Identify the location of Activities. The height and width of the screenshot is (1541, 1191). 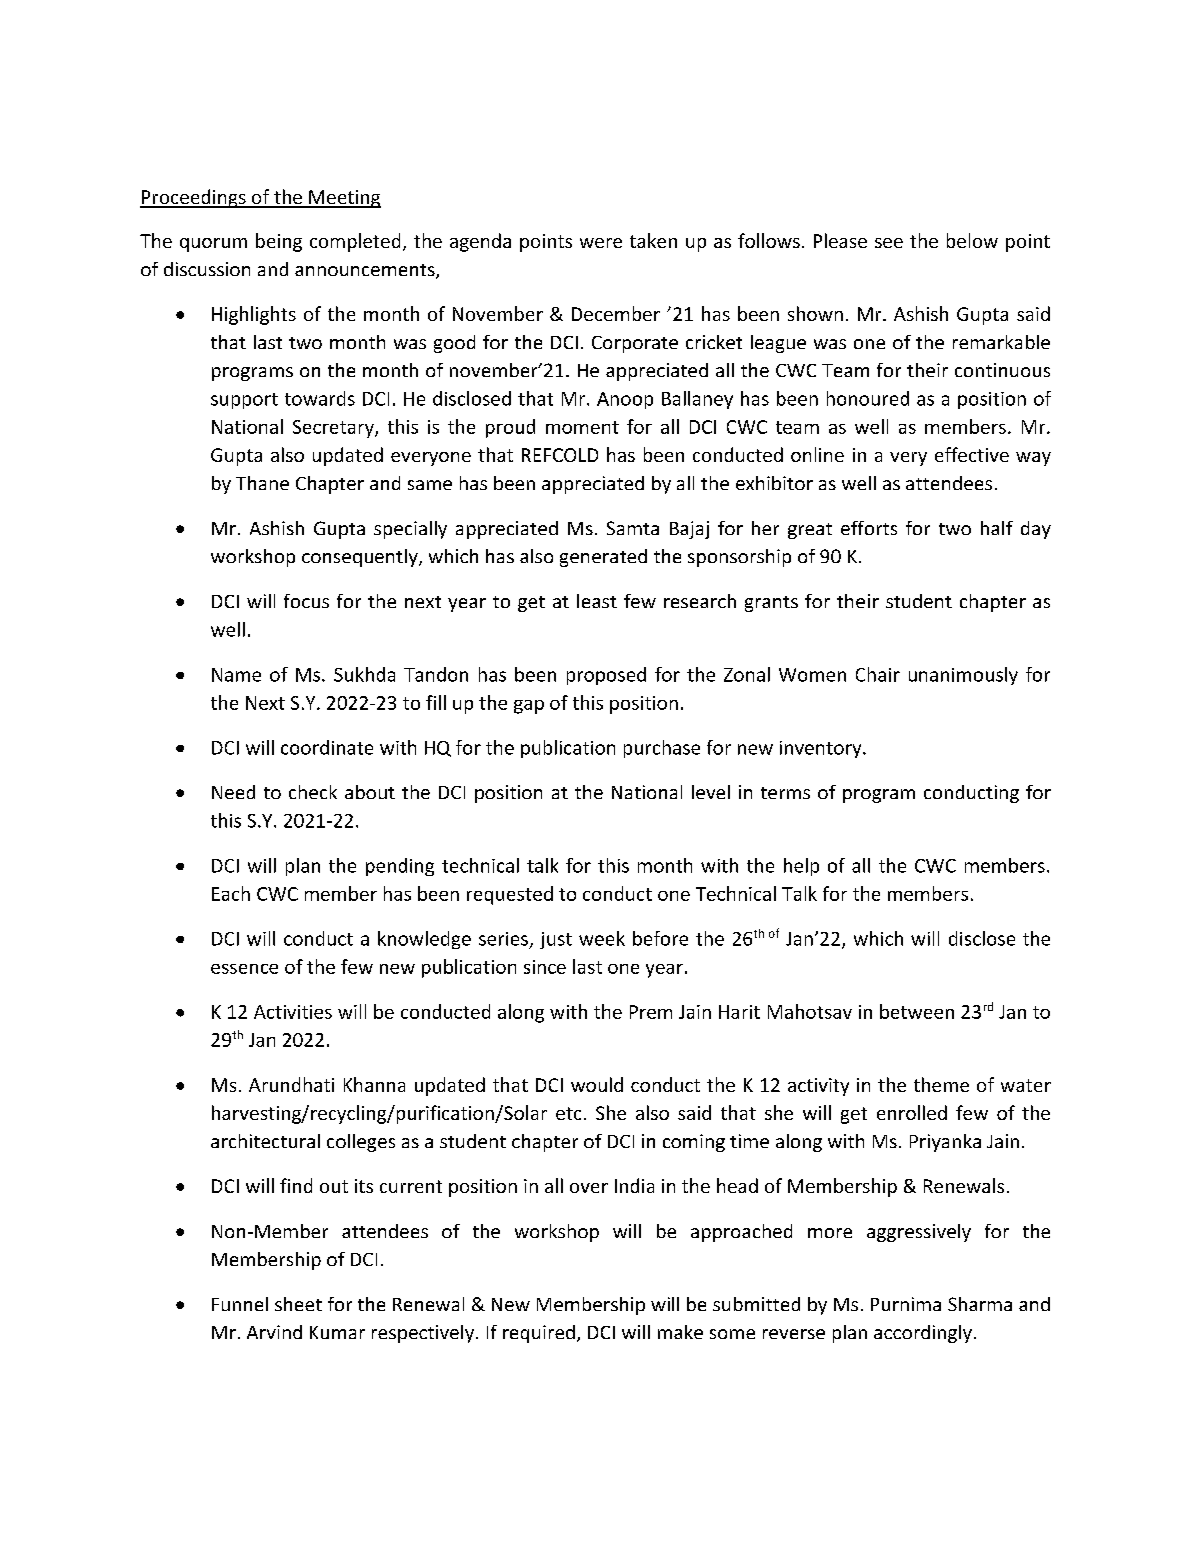
(293, 1012).
